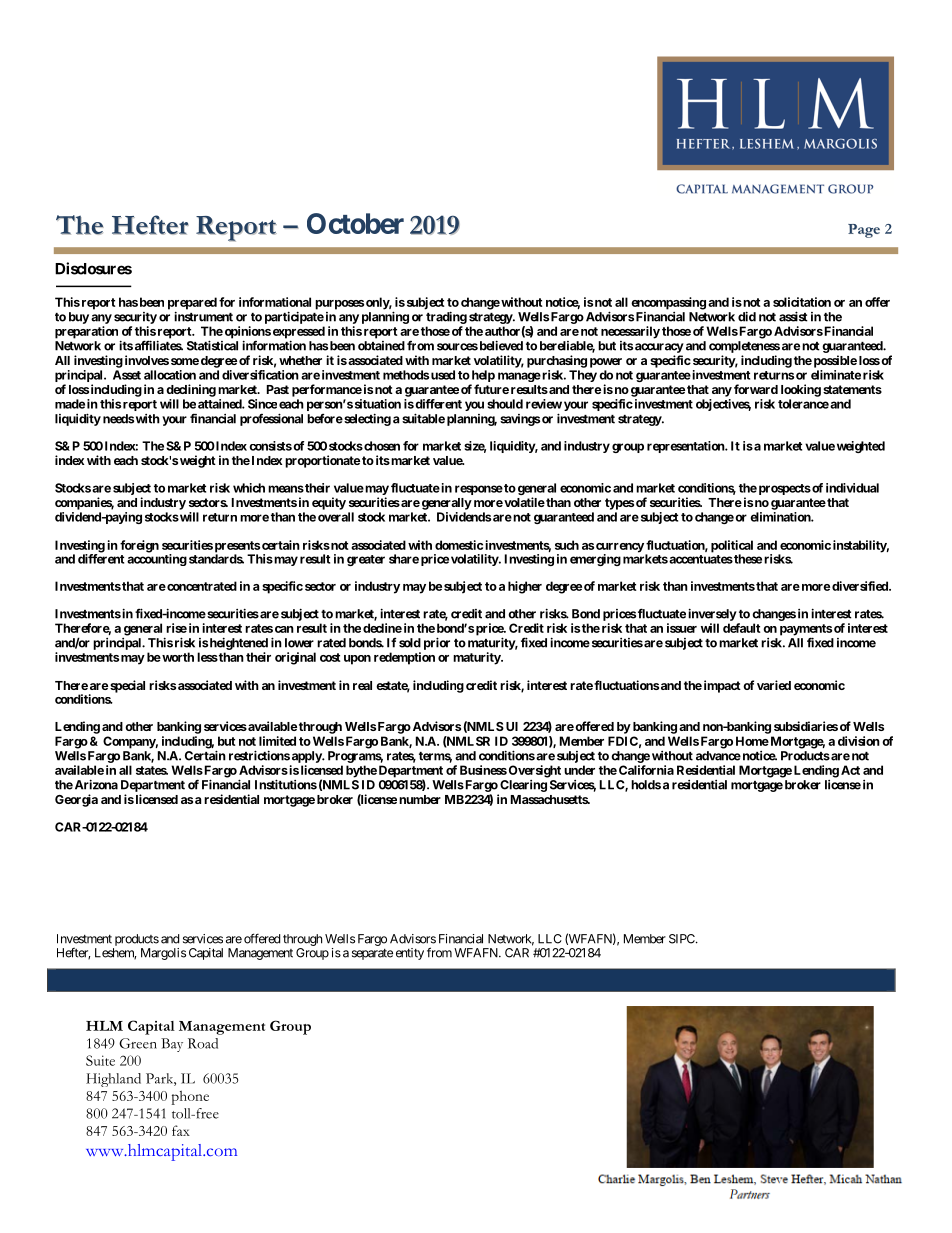  What do you see at coordinates (747, 316) in the document?
I see `did` at bounding box center [747, 316].
